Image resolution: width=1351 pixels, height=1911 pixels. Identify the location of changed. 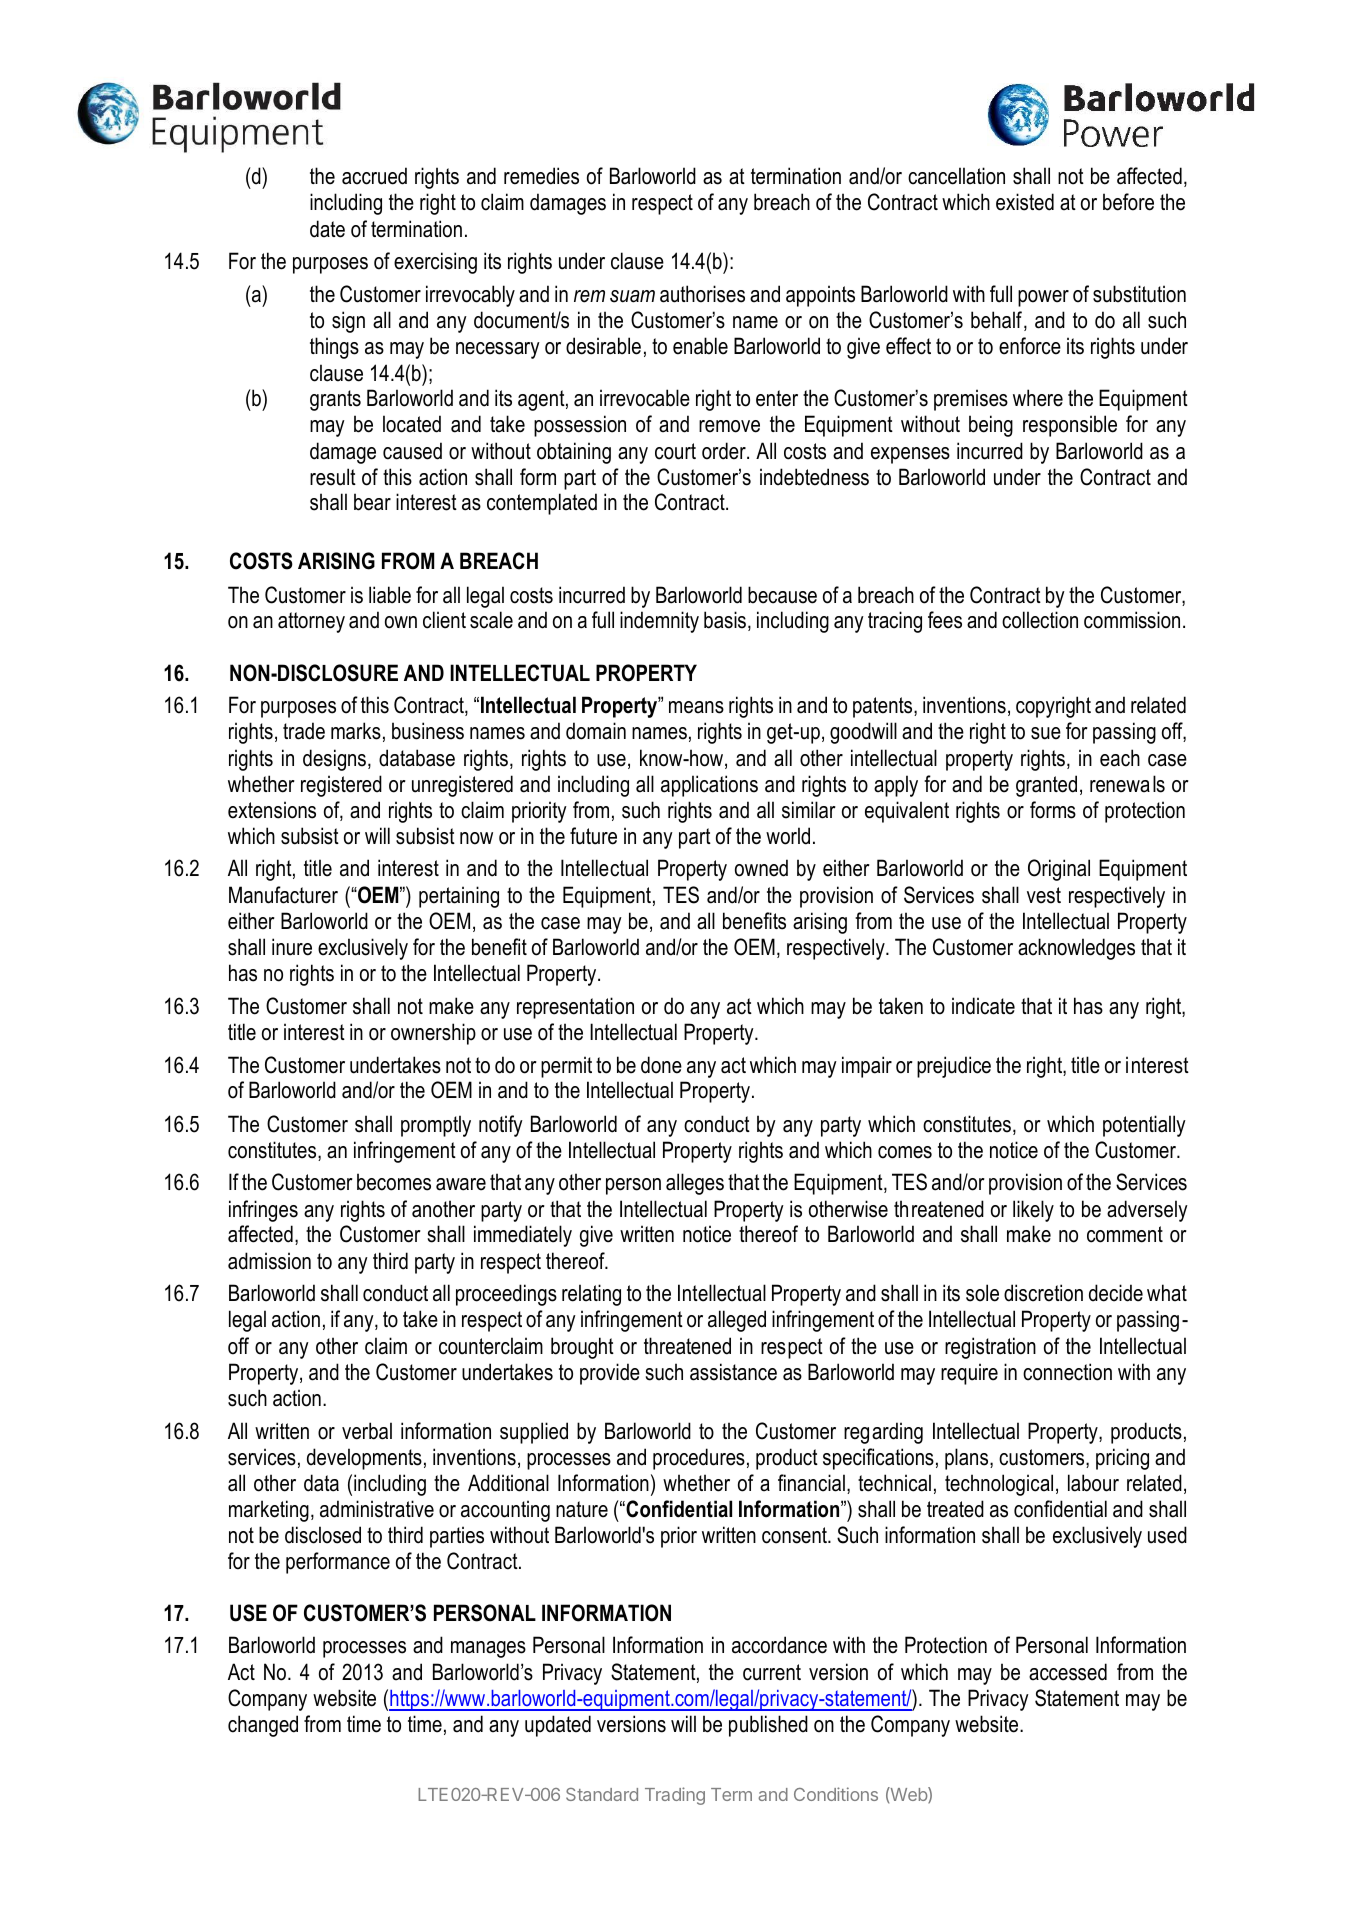
(263, 1726).
